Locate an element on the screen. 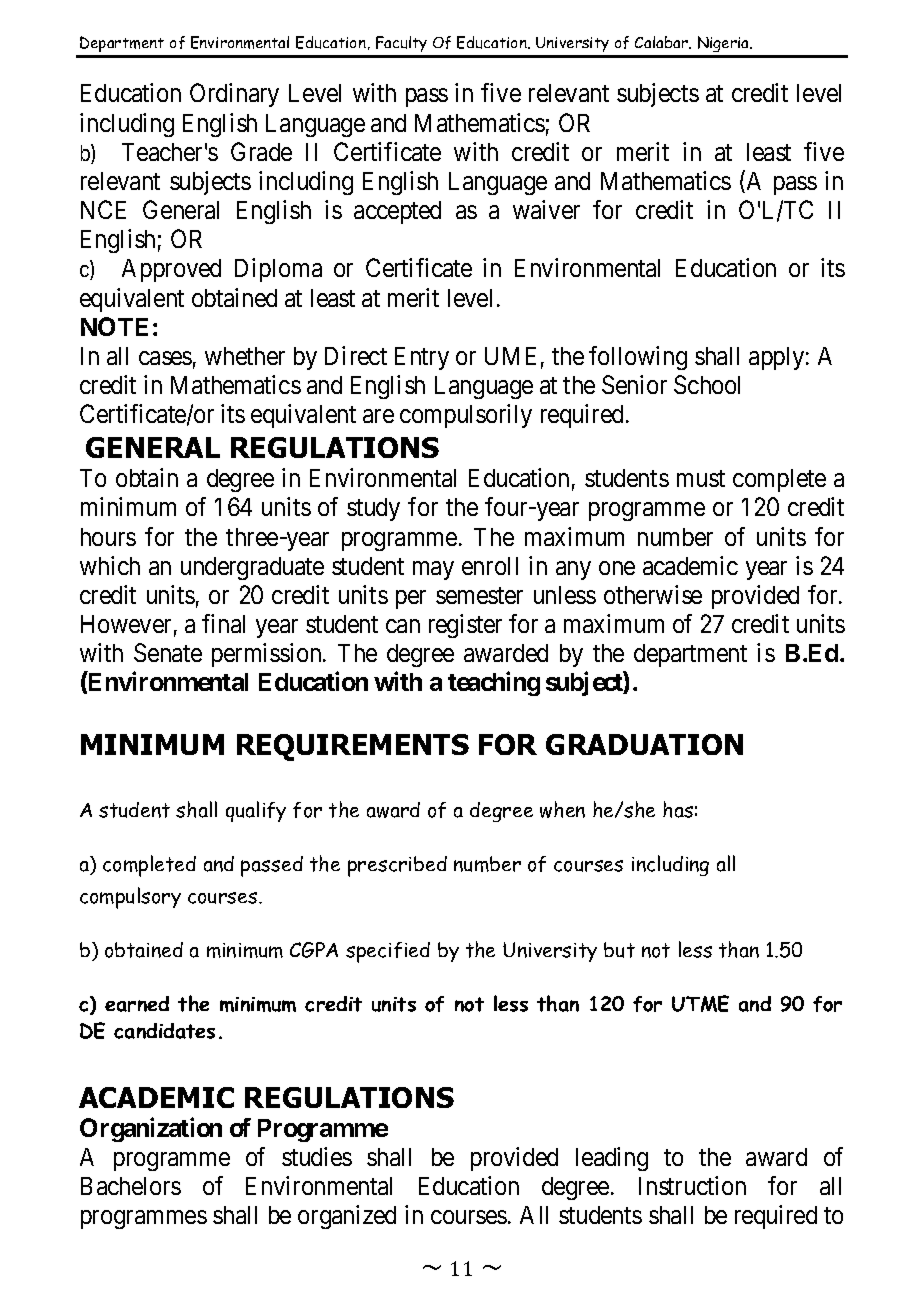  are is located at coordinates (378, 416).
